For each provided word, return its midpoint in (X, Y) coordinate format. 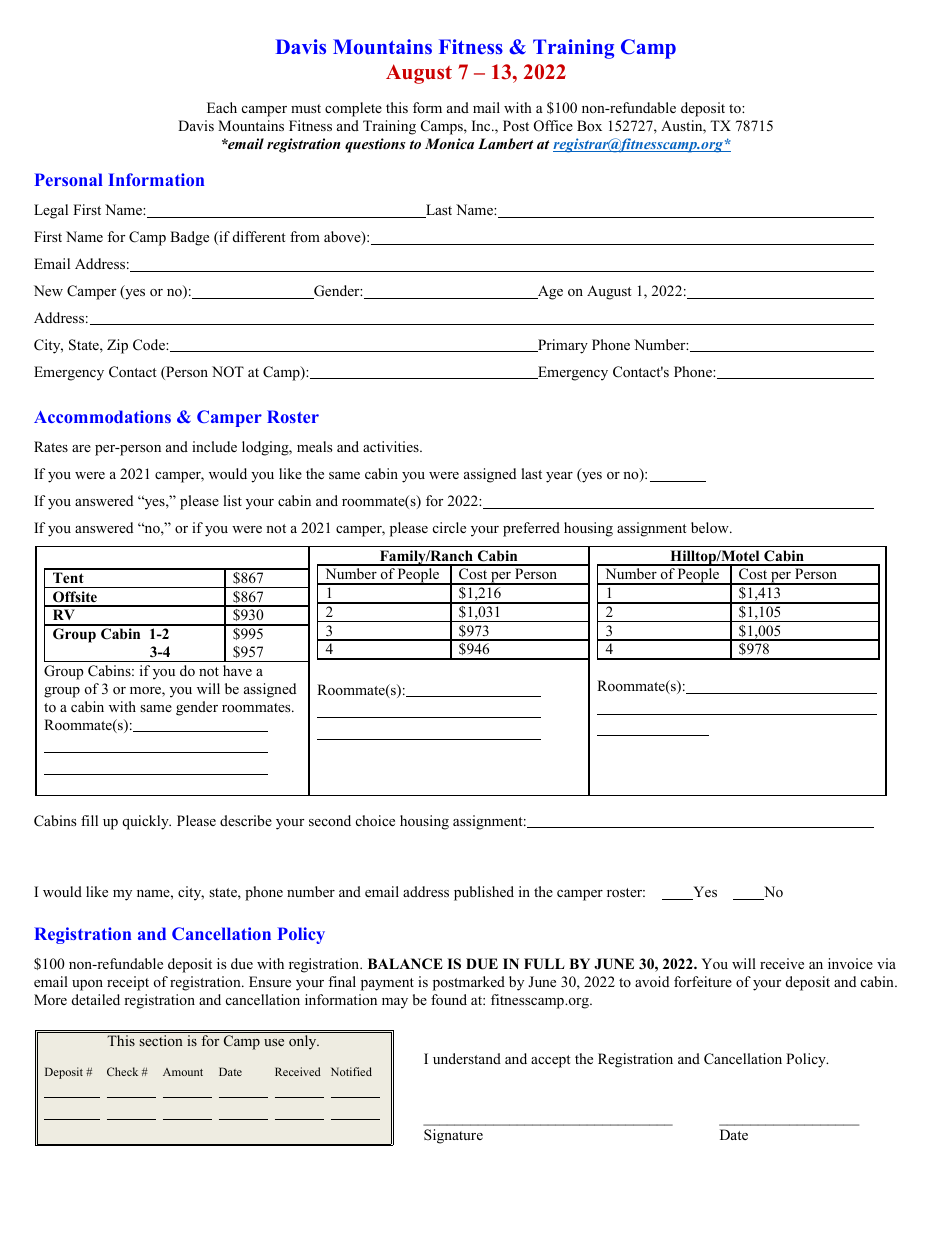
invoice (850, 963)
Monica (449, 143)
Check (122, 1071)
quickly (146, 822)
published (484, 893)
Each (222, 107)
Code (150, 345)
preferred (531, 529)
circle (449, 527)
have (237, 670)
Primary (562, 346)
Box (589, 125)
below (711, 528)
